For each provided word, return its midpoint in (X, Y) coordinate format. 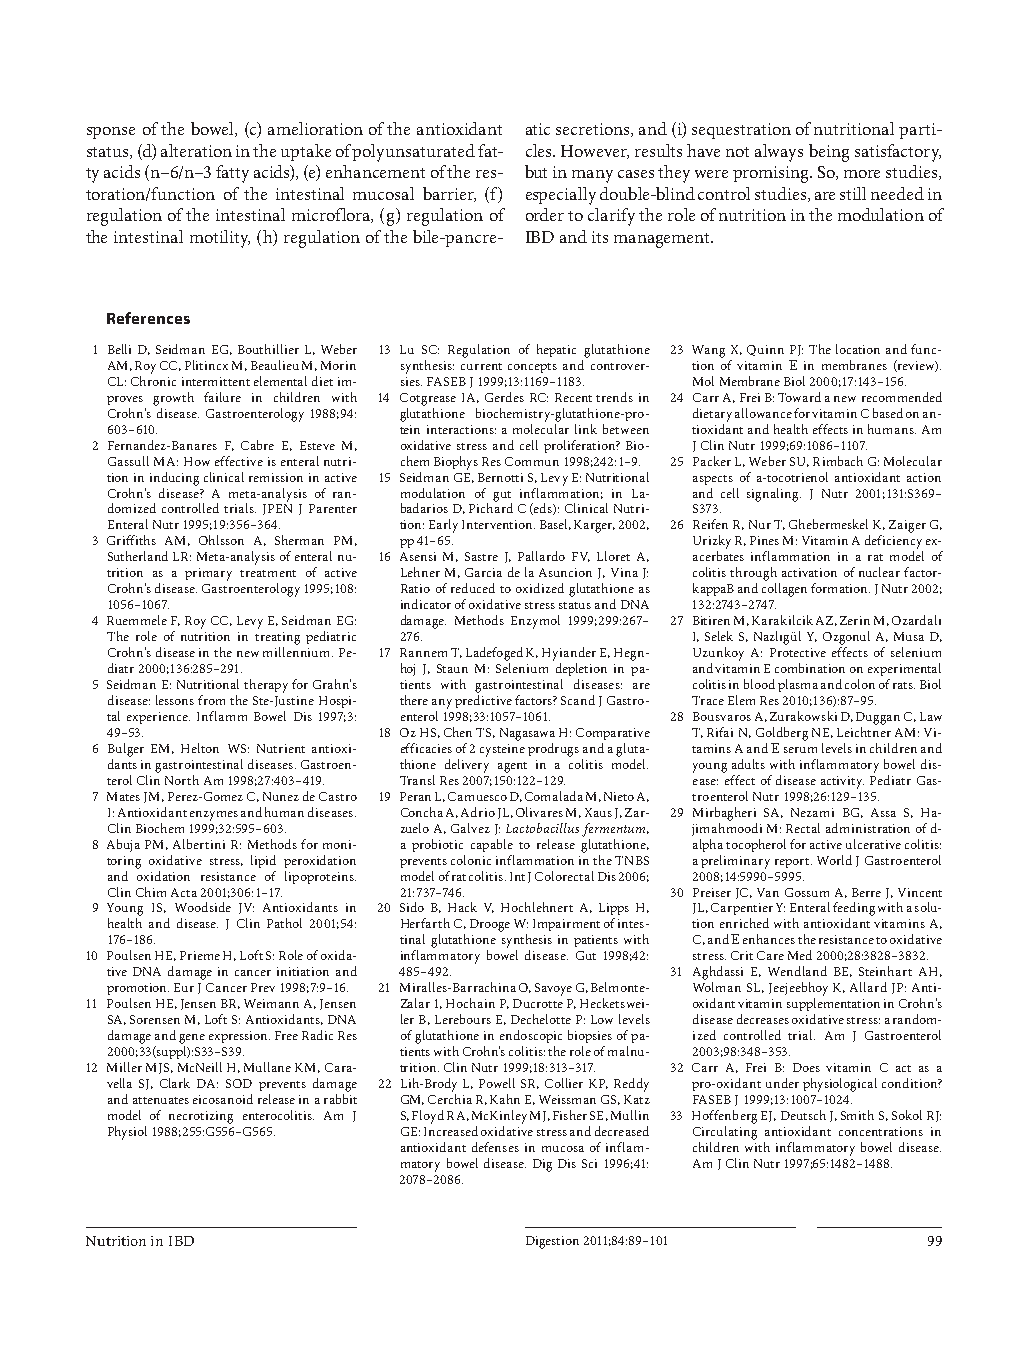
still (853, 193)
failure (222, 397)
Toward (799, 397)
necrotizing (201, 1117)
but (536, 171)
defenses (495, 1147)
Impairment (566, 925)
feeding (854, 909)
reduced (473, 588)
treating (277, 638)
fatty (232, 174)
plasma (798, 685)
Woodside (203, 907)
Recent (573, 397)
